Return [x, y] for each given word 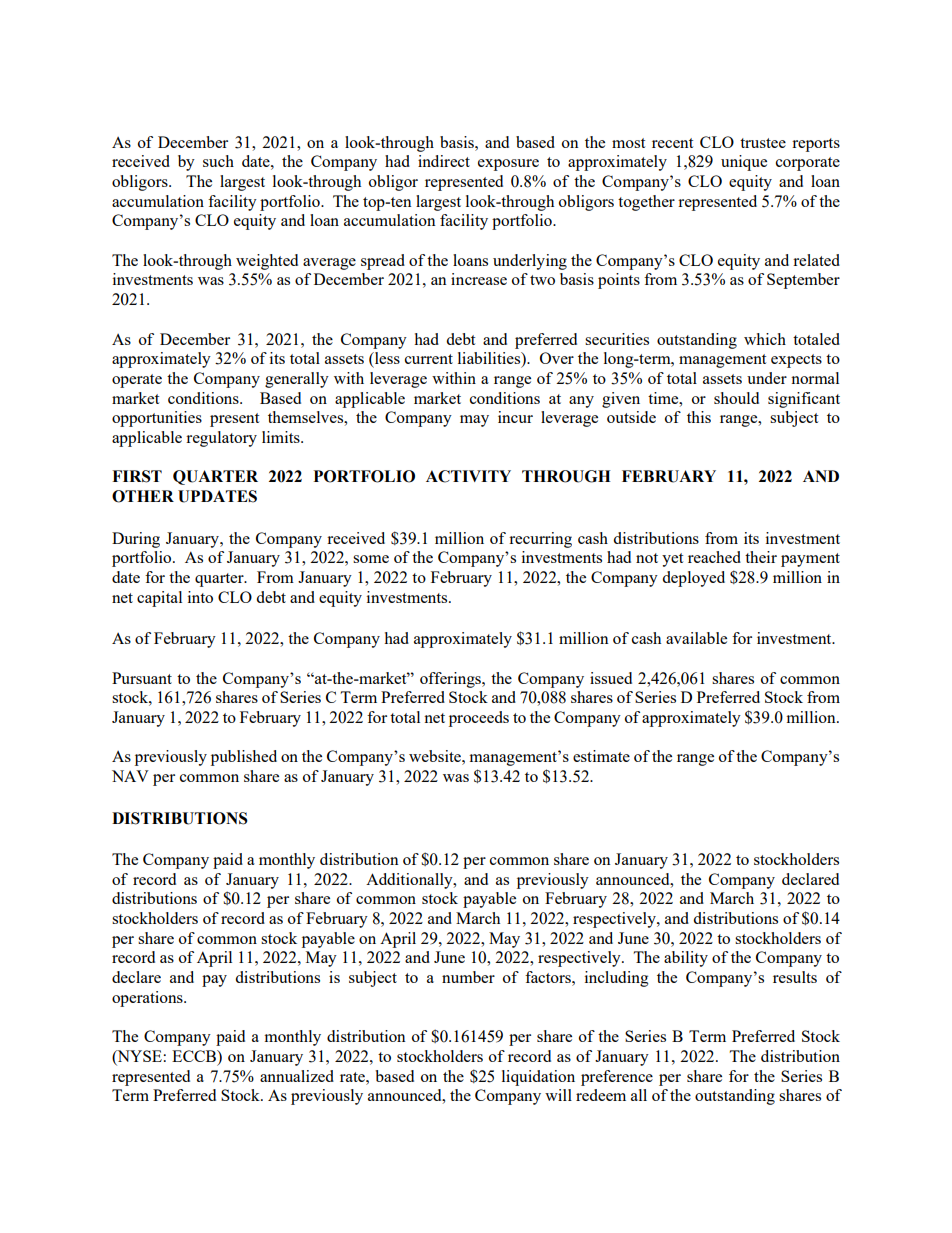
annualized [297, 1076]
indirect [444, 161]
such [218, 161]
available [696, 638]
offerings [451, 680]
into [200, 597]
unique [744, 163]
